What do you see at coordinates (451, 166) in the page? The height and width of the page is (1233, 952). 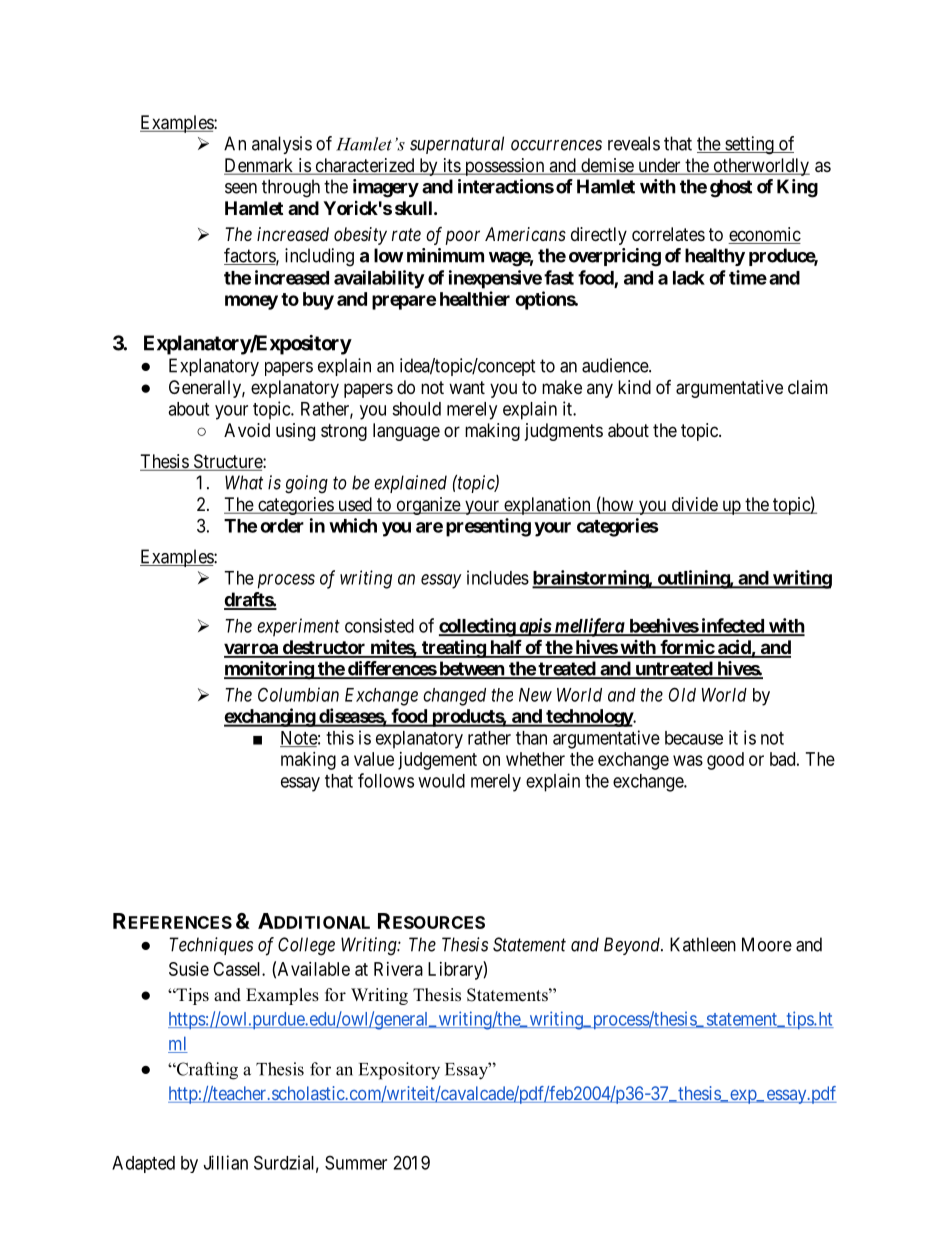 I see `its` at bounding box center [451, 166].
